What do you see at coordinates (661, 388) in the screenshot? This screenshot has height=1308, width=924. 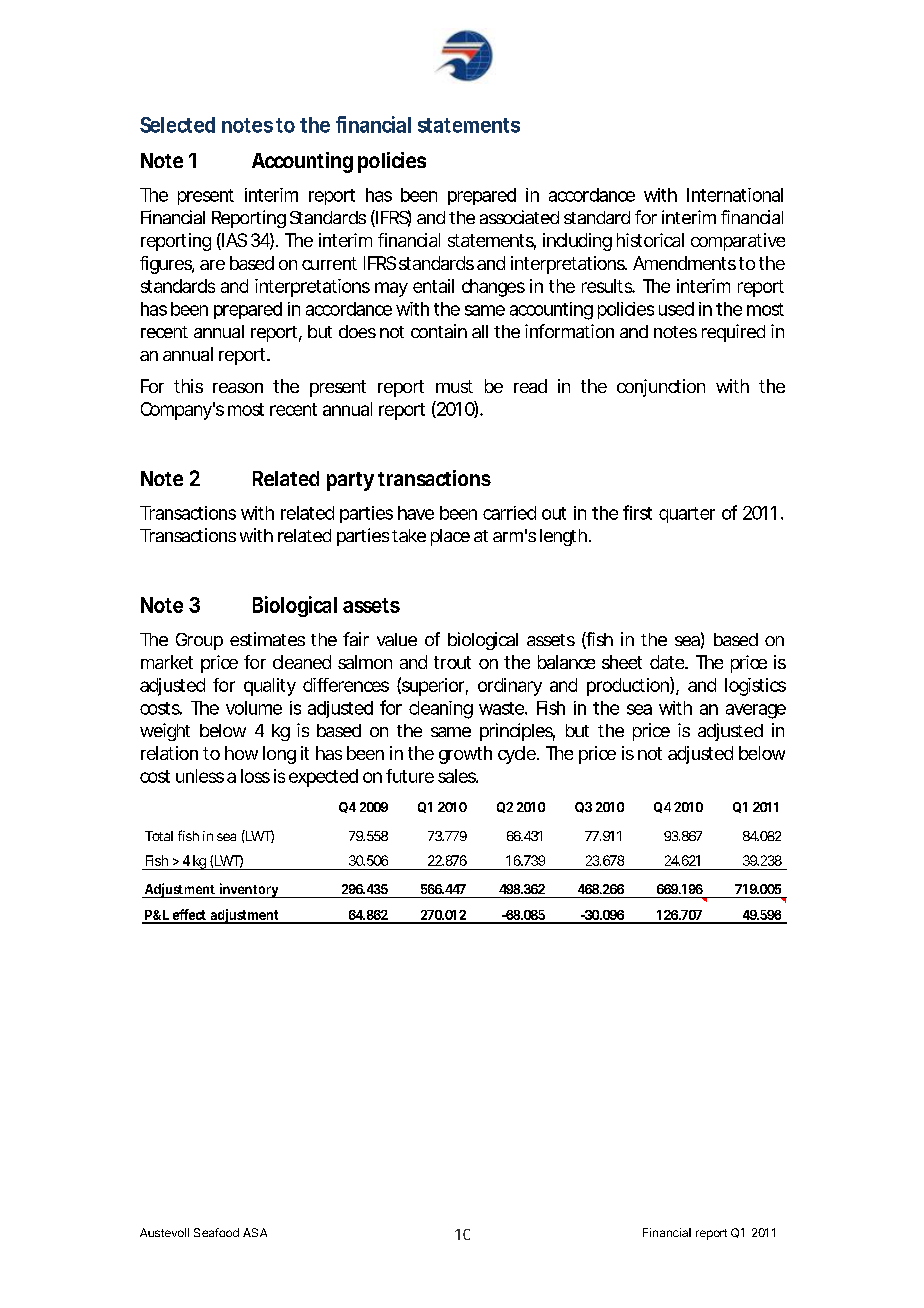 I see `conjunction` at bounding box center [661, 388].
